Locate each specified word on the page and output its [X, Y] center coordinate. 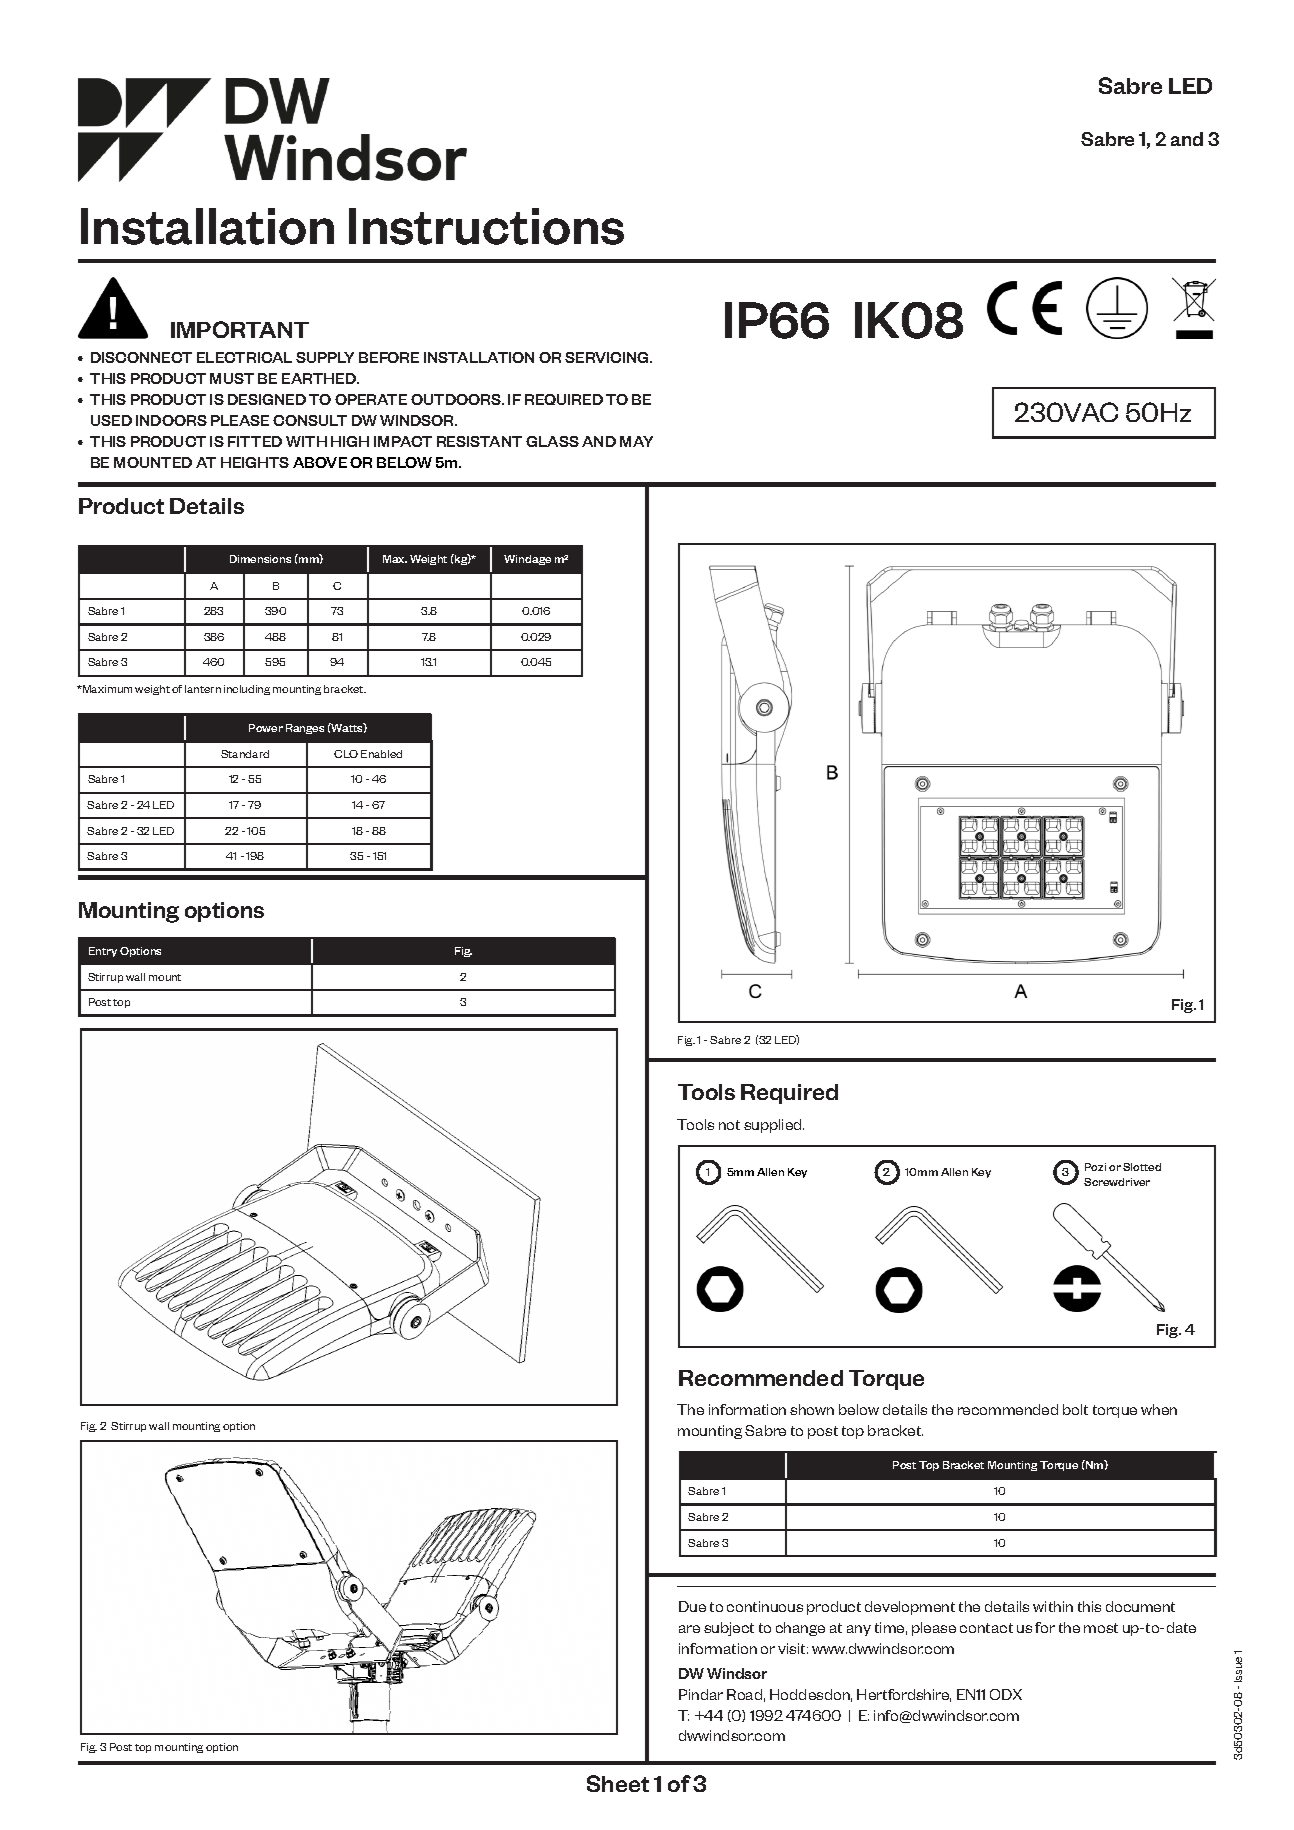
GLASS [552, 441]
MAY [636, 441]
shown [812, 1409]
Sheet [618, 1783]
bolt [1075, 1409]
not [729, 1125]
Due [692, 1606]
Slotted [1142, 1167]
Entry [103, 952]
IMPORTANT [240, 329]
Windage [527, 560]
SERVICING [608, 357]
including [247, 690]
